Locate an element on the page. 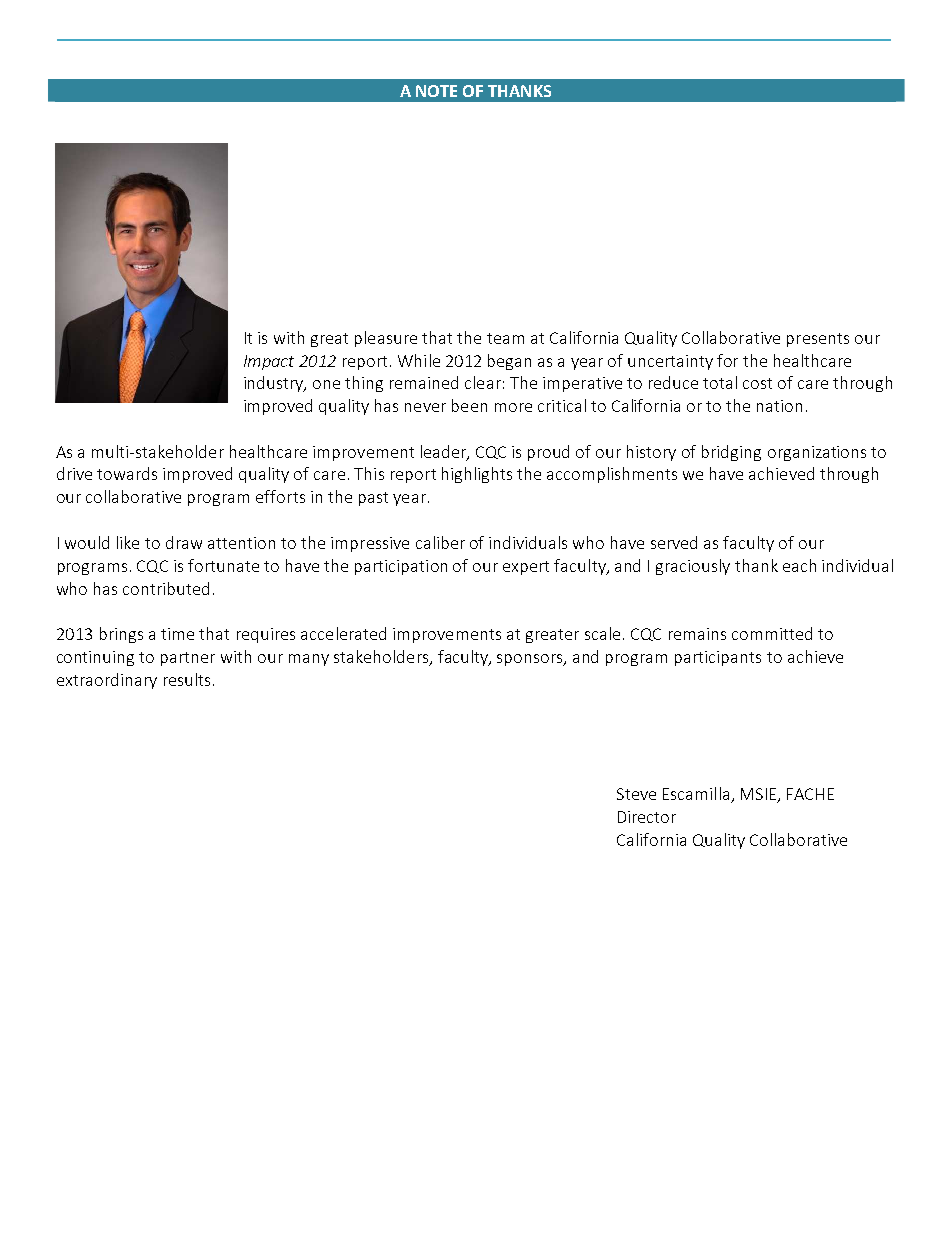 The image size is (952, 1233). presents is located at coordinates (818, 340).
